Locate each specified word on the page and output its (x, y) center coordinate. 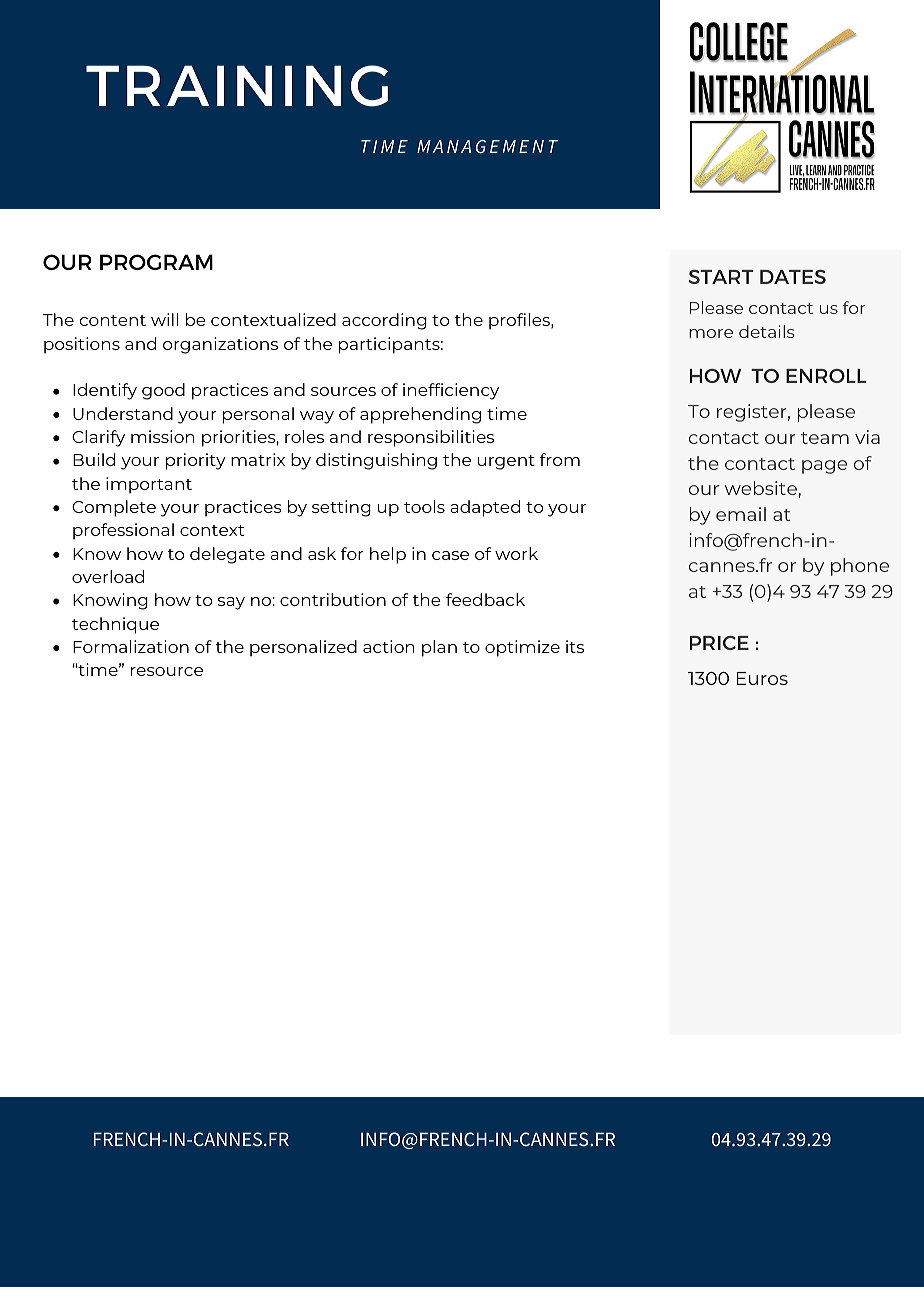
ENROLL (826, 376)
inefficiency (451, 391)
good (163, 391)
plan (439, 648)
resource (167, 671)
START (721, 277)
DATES (793, 277)
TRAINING (237, 86)
